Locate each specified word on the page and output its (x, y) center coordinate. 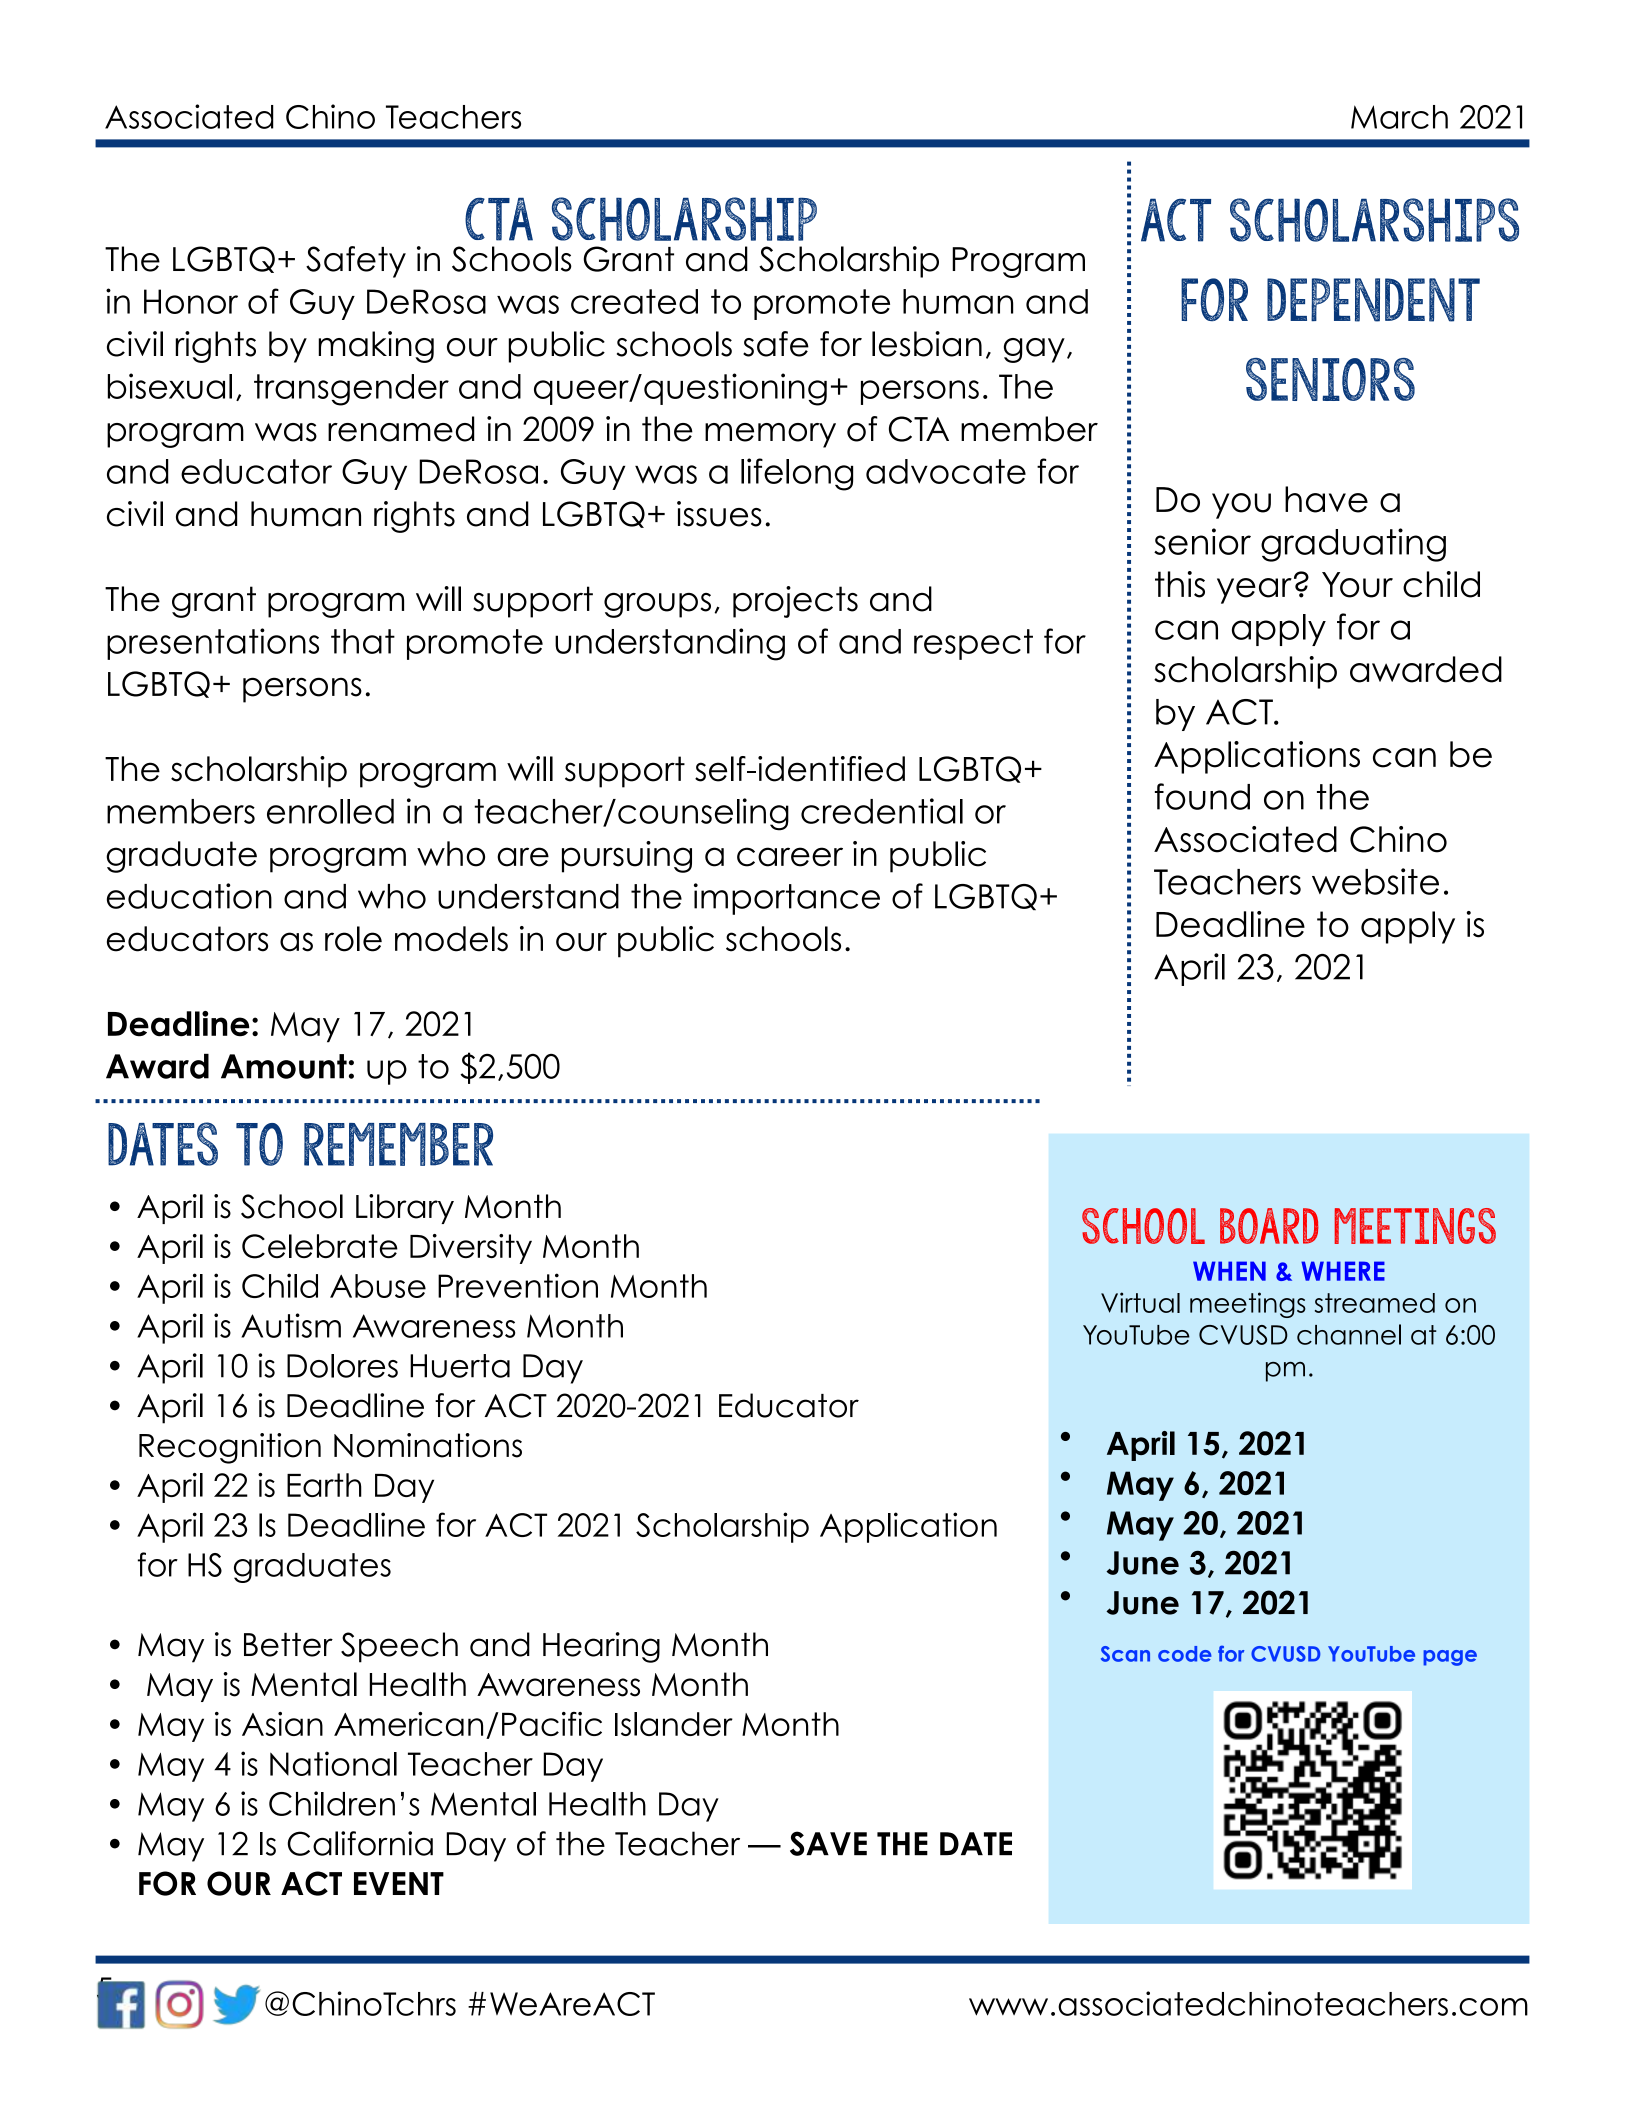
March (1399, 117)
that (363, 641)
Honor (191, 301)
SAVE (828, 1843)
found (1202, 796)
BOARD (1269, 1226)
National (333, 1763)
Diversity (471, 1249)
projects (795, 602)
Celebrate (320, 1246)
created (634, 301)
